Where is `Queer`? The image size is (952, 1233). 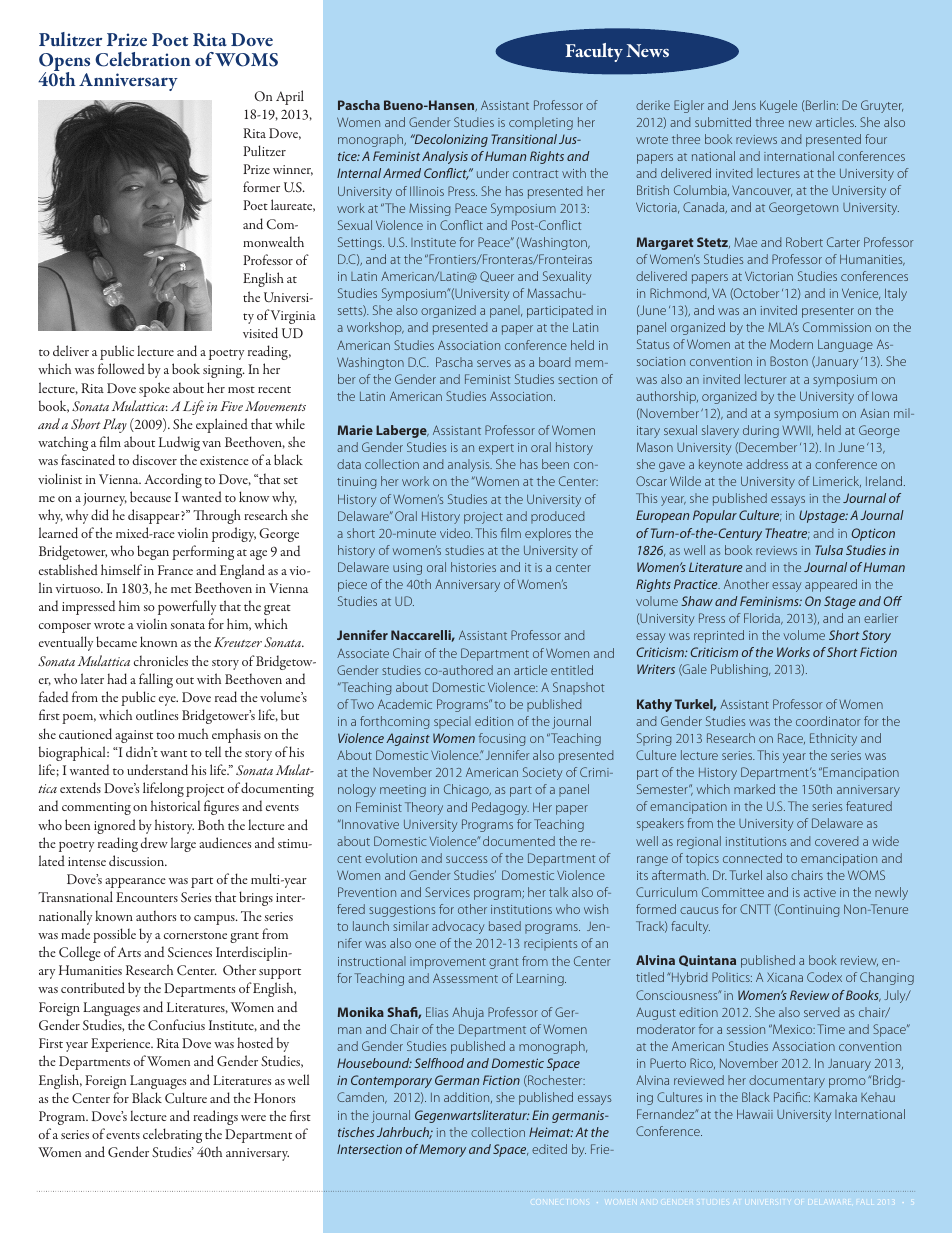 Queer is located at coordinates (497, 276).
